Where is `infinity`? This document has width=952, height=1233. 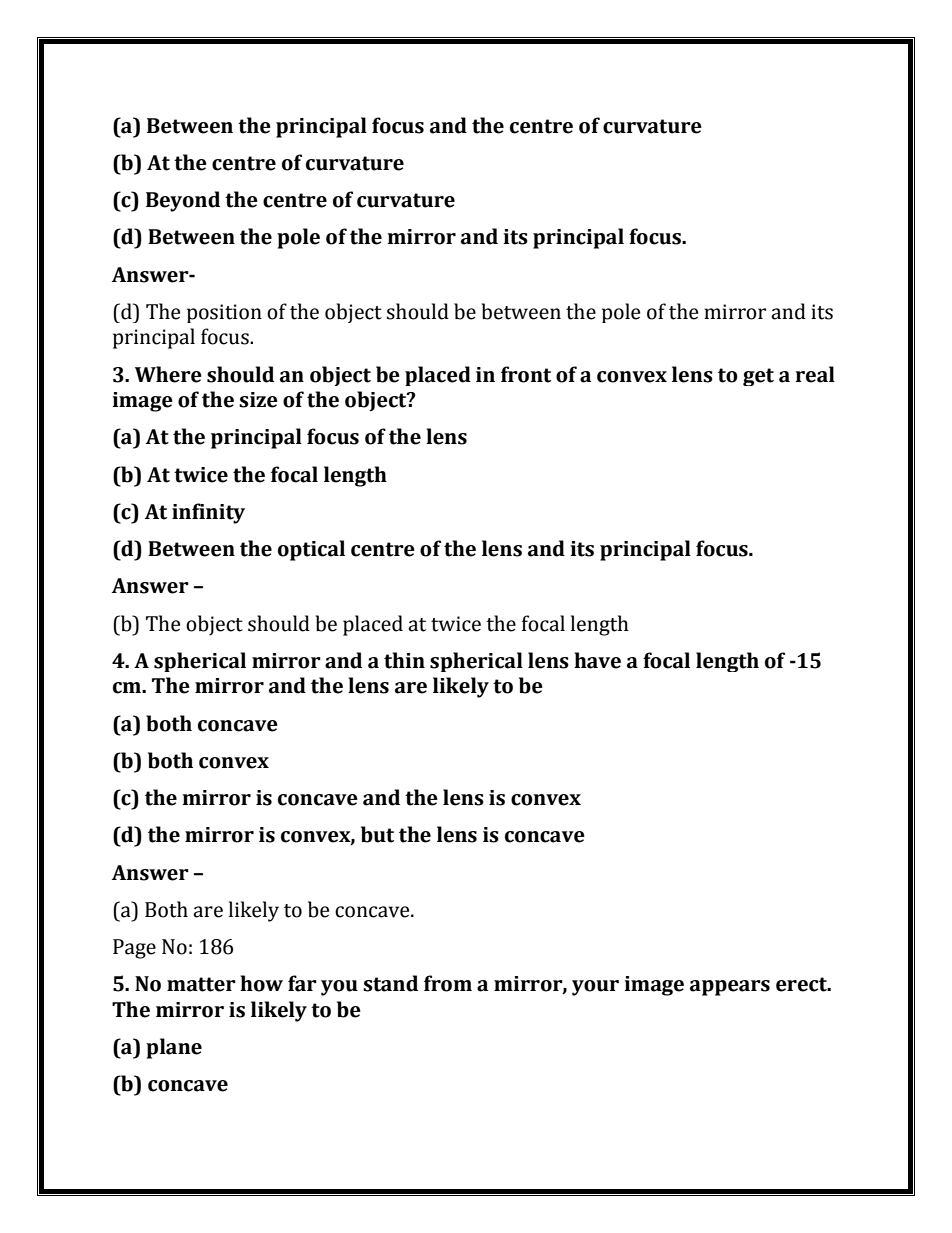 infinity is located at coordinates (208, 513).
